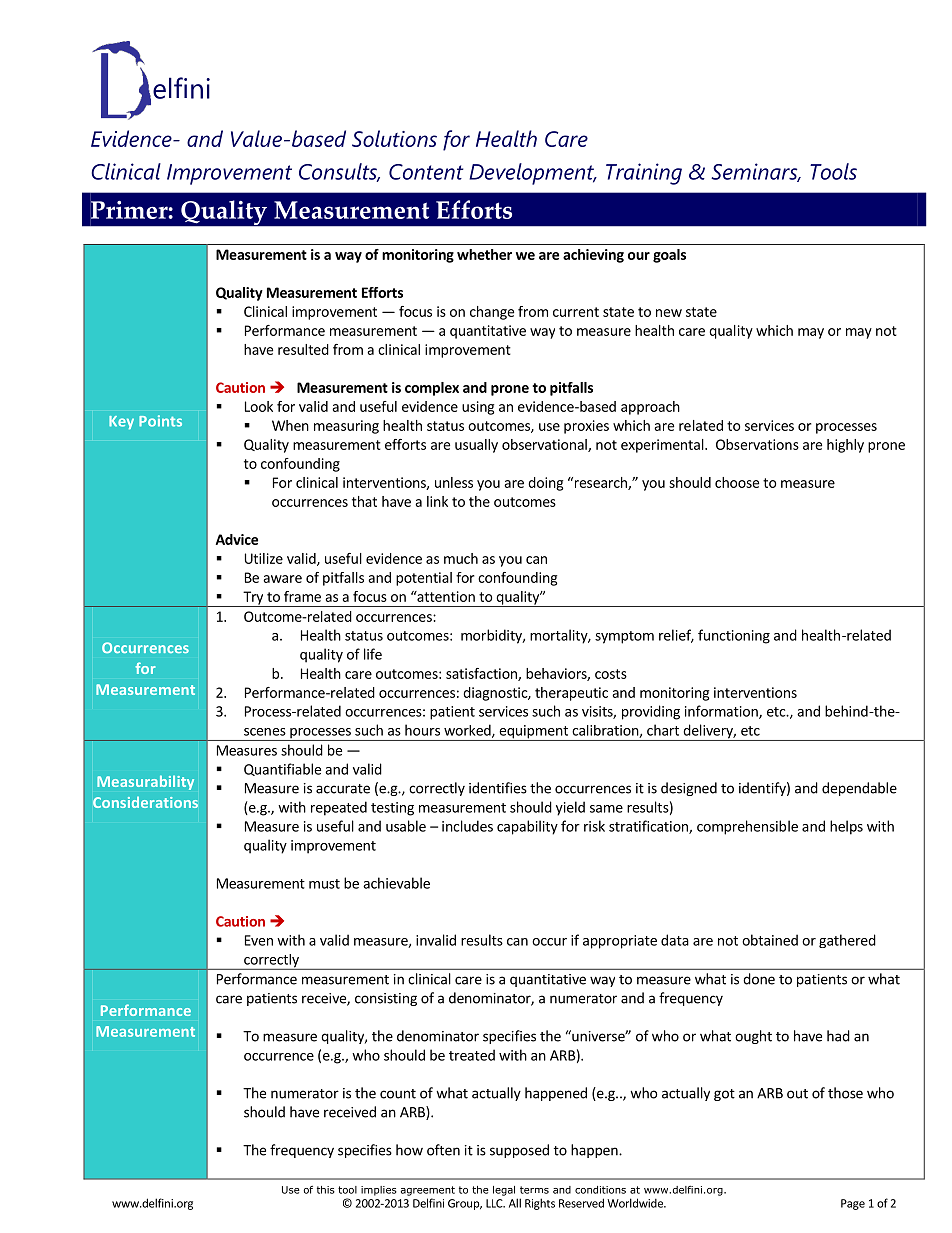  I want to click on Solutions, so click(394, 138).
